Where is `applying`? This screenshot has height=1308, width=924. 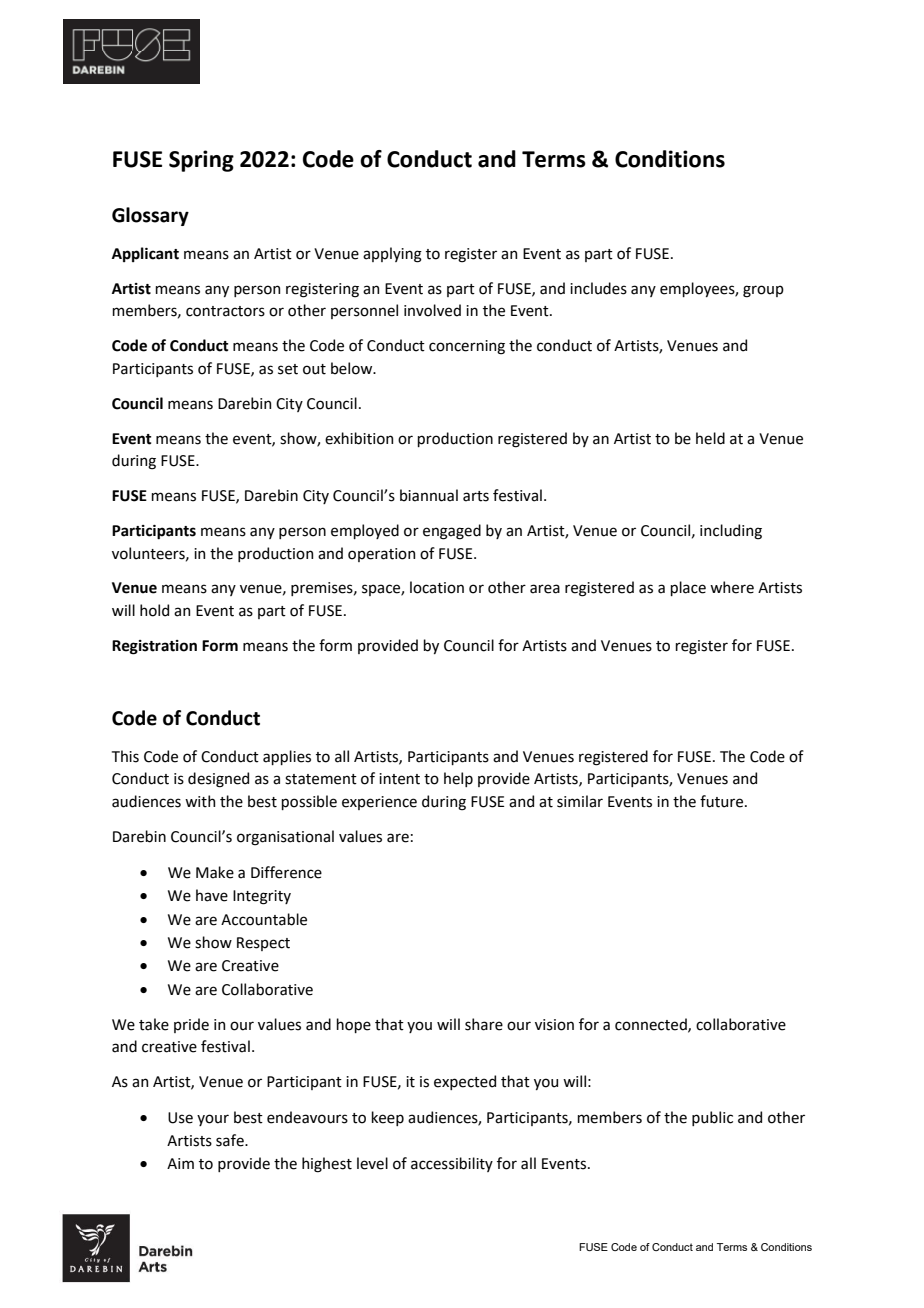 applying is located at coordinates (392, 255).
